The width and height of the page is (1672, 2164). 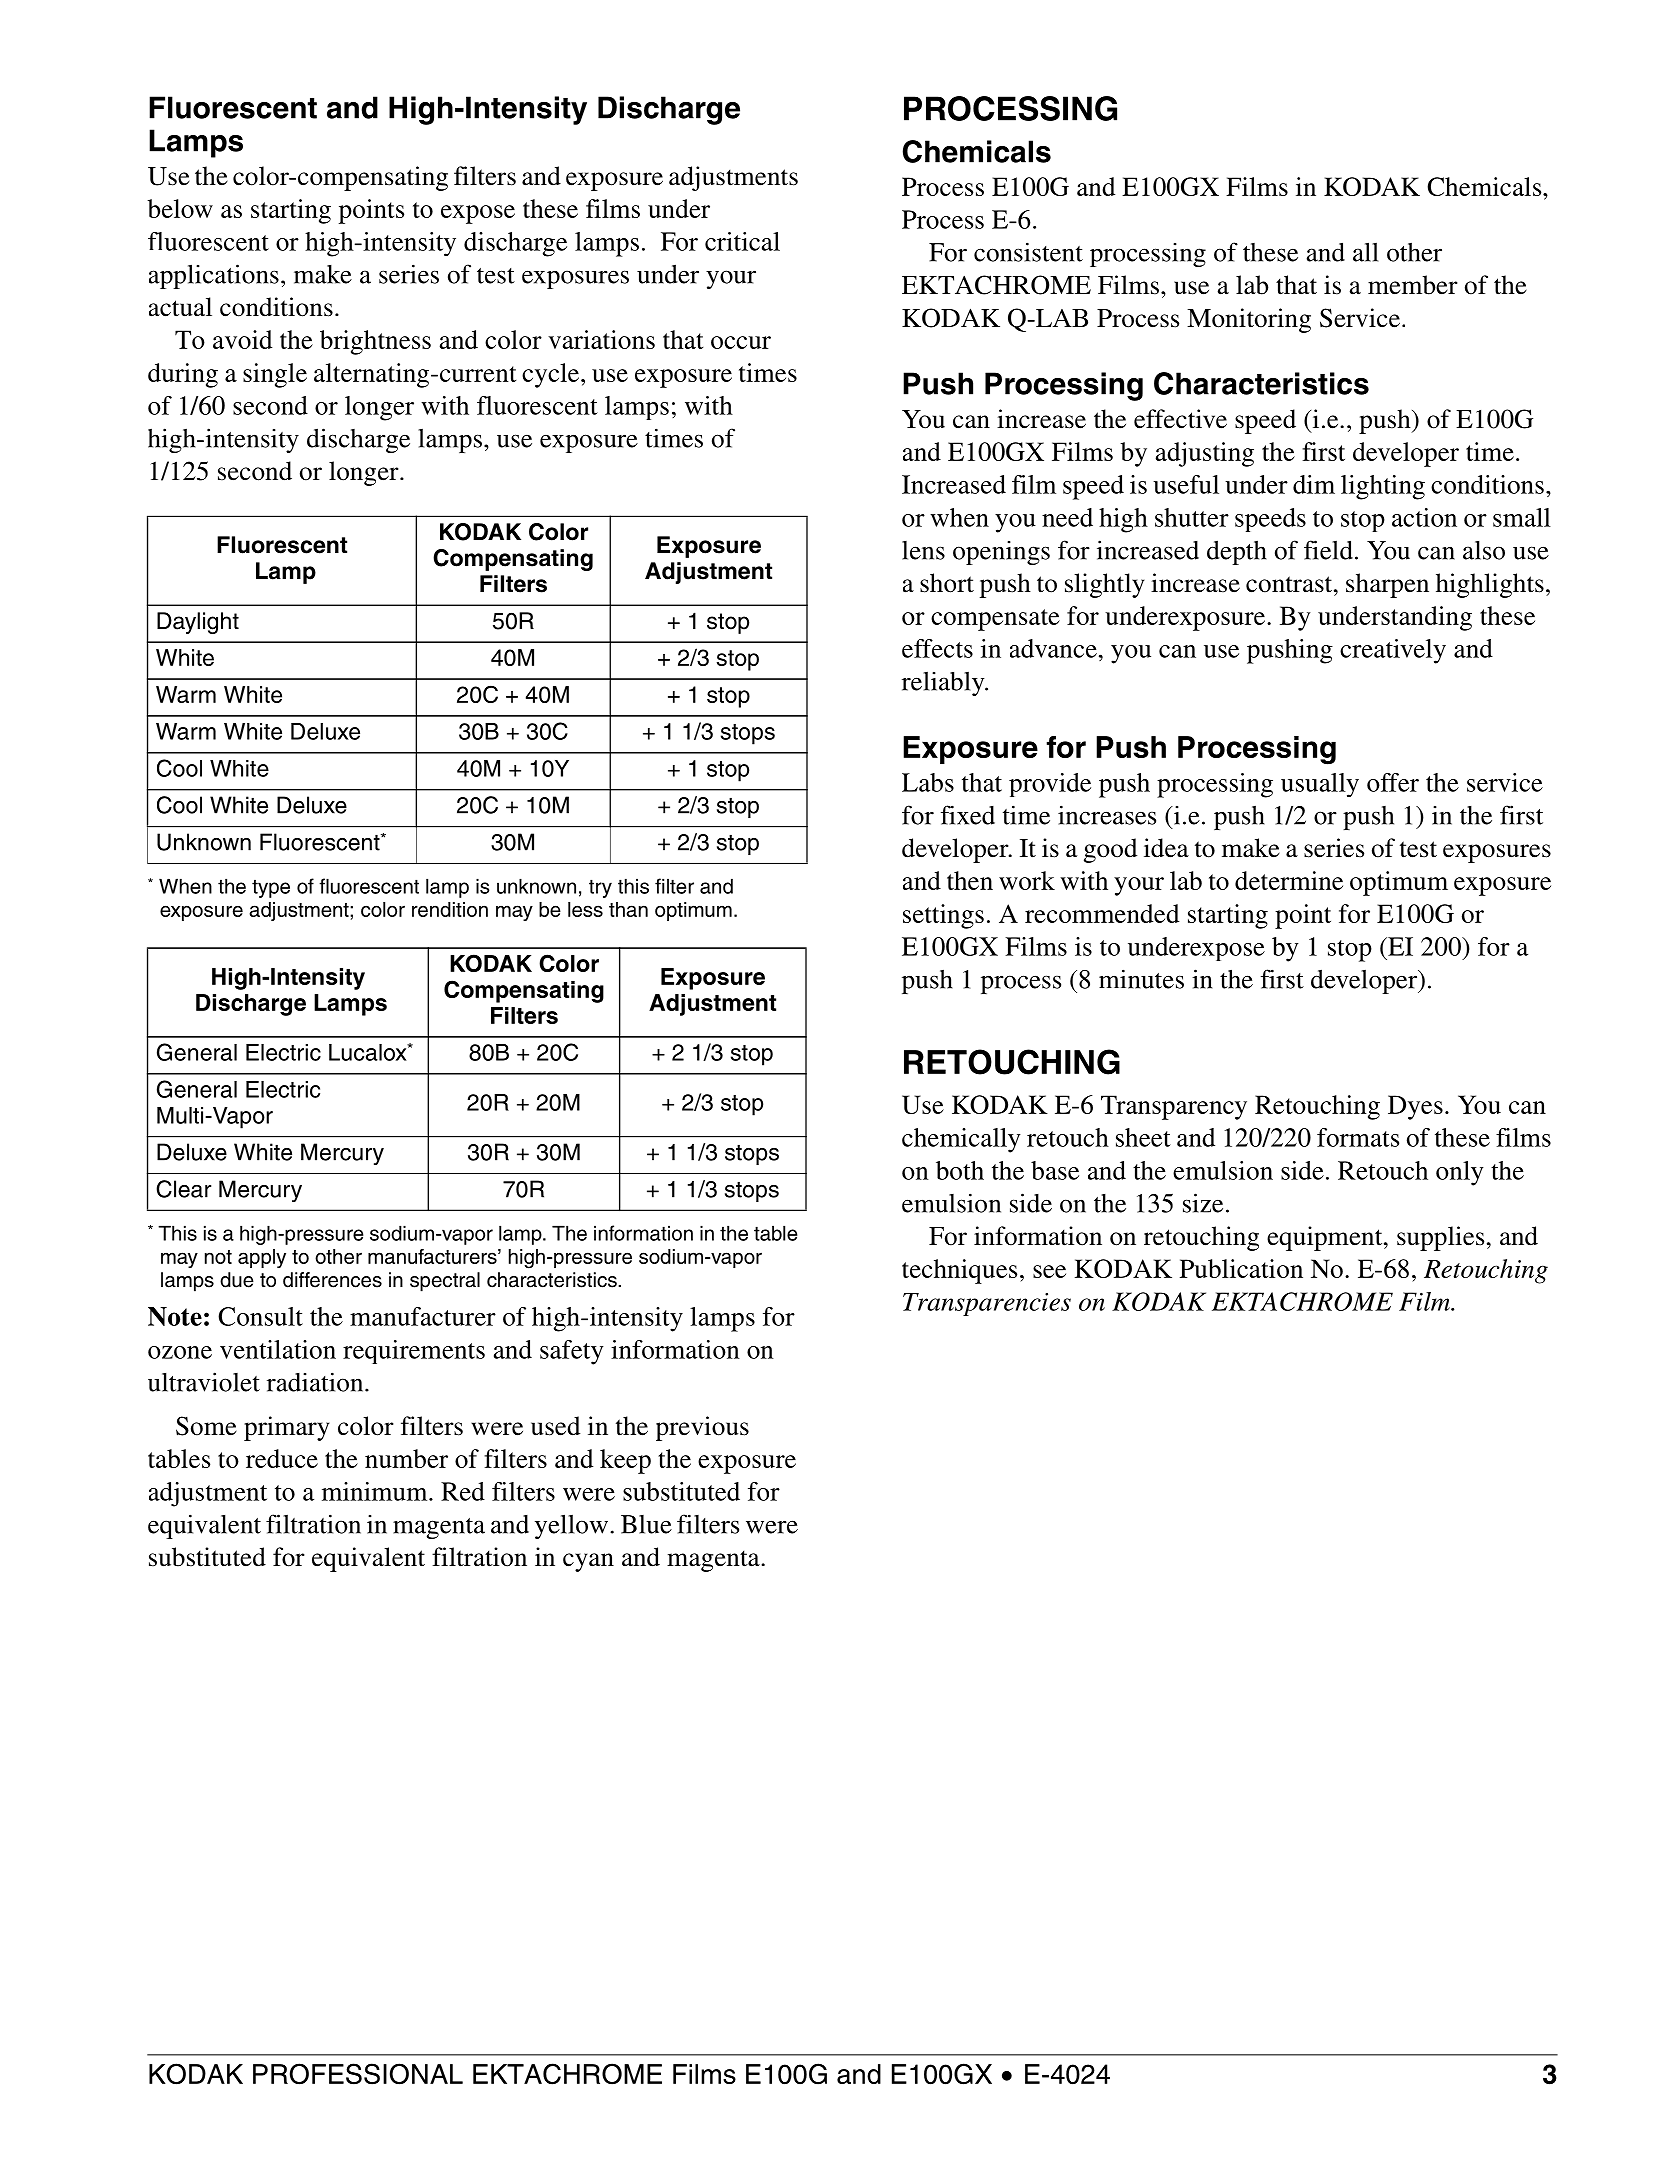 What do you see at coordinates (358, 2074) in the page?
I see `PROFESSIONAL` at bounding box center [358, 2074].
